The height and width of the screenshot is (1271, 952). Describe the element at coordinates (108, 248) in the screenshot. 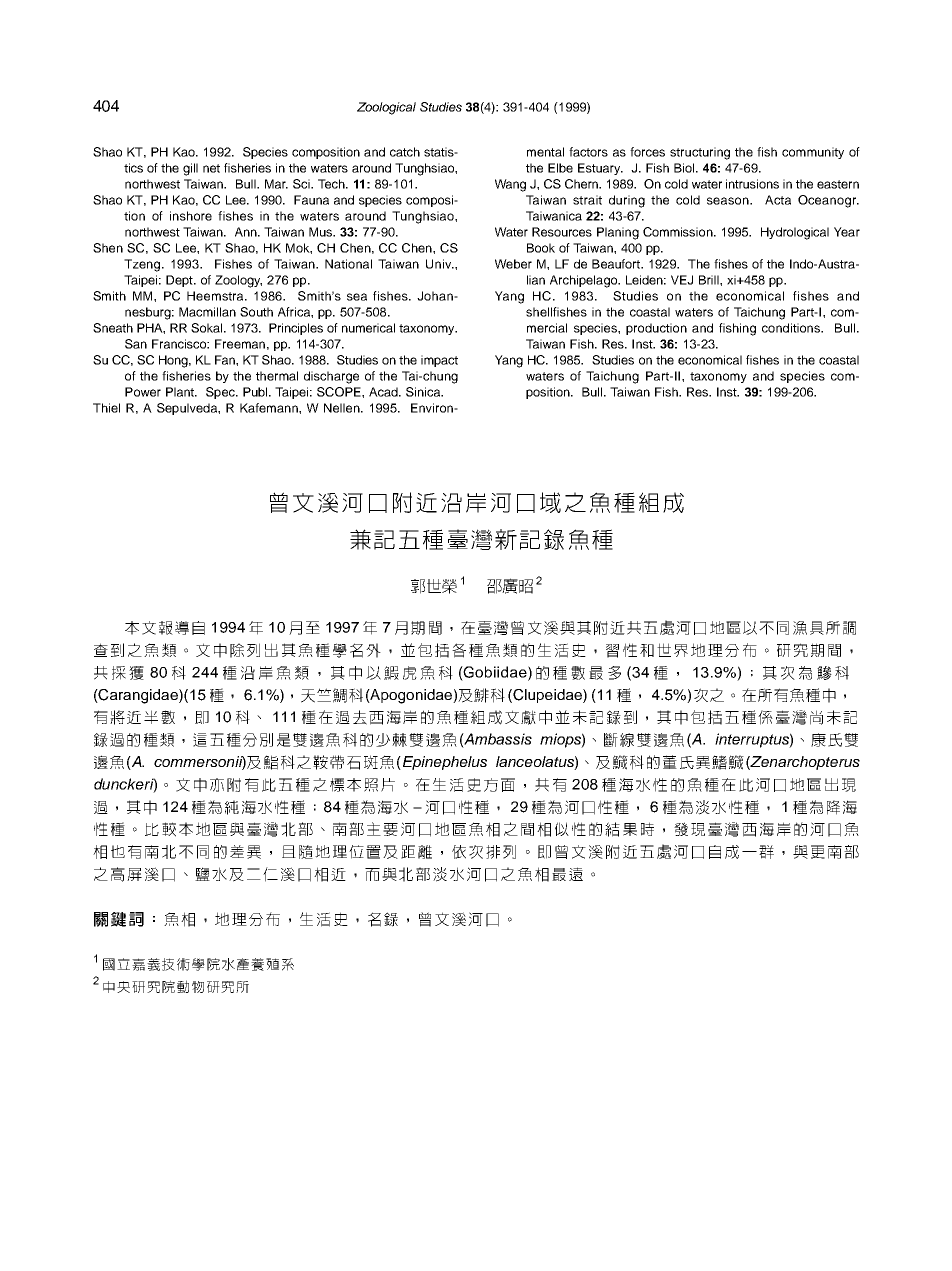

I see `Shen` at that location.
